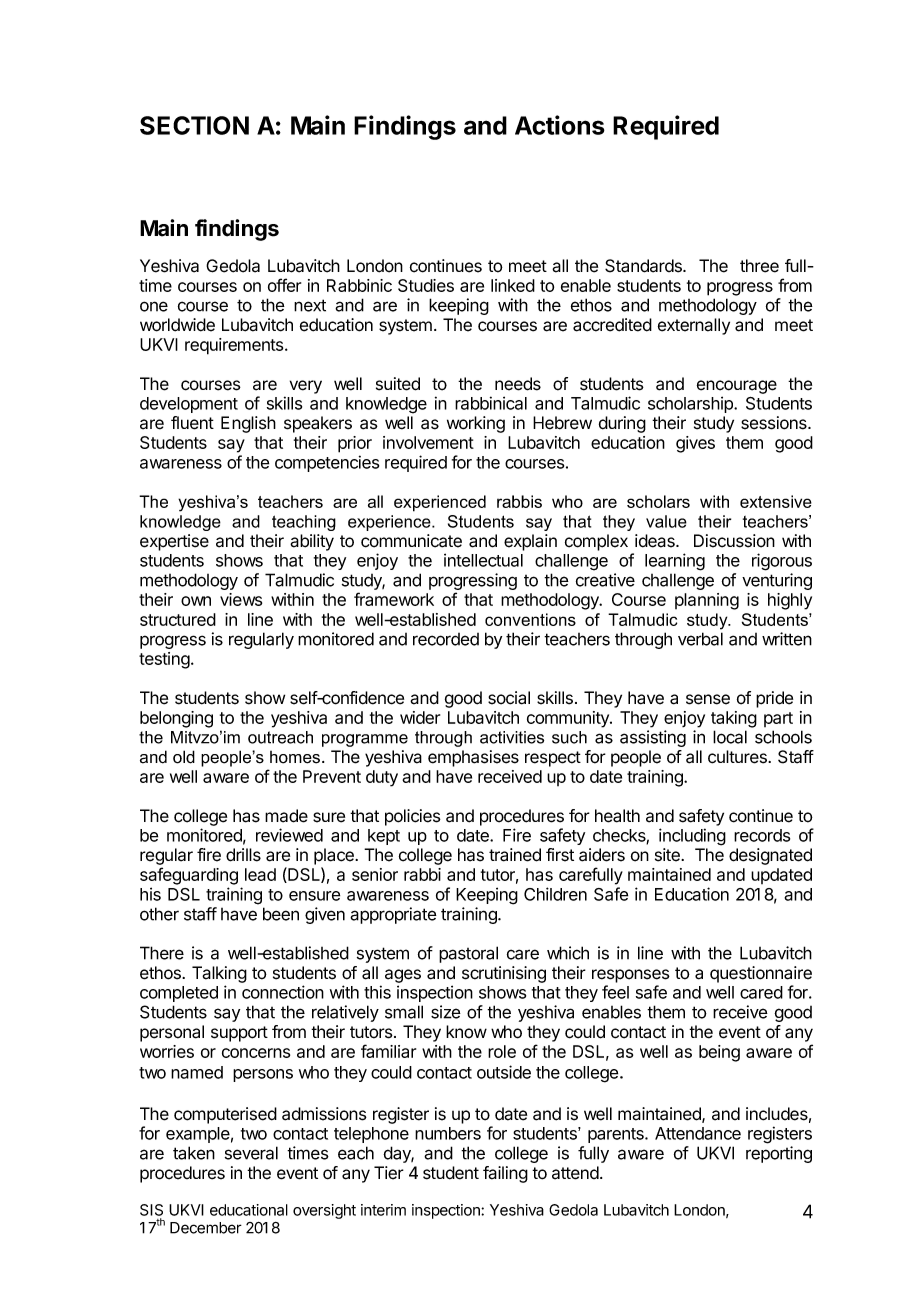  Describe the element at coordinates (194, 125) in the image. I see `SECTION` at that location.
